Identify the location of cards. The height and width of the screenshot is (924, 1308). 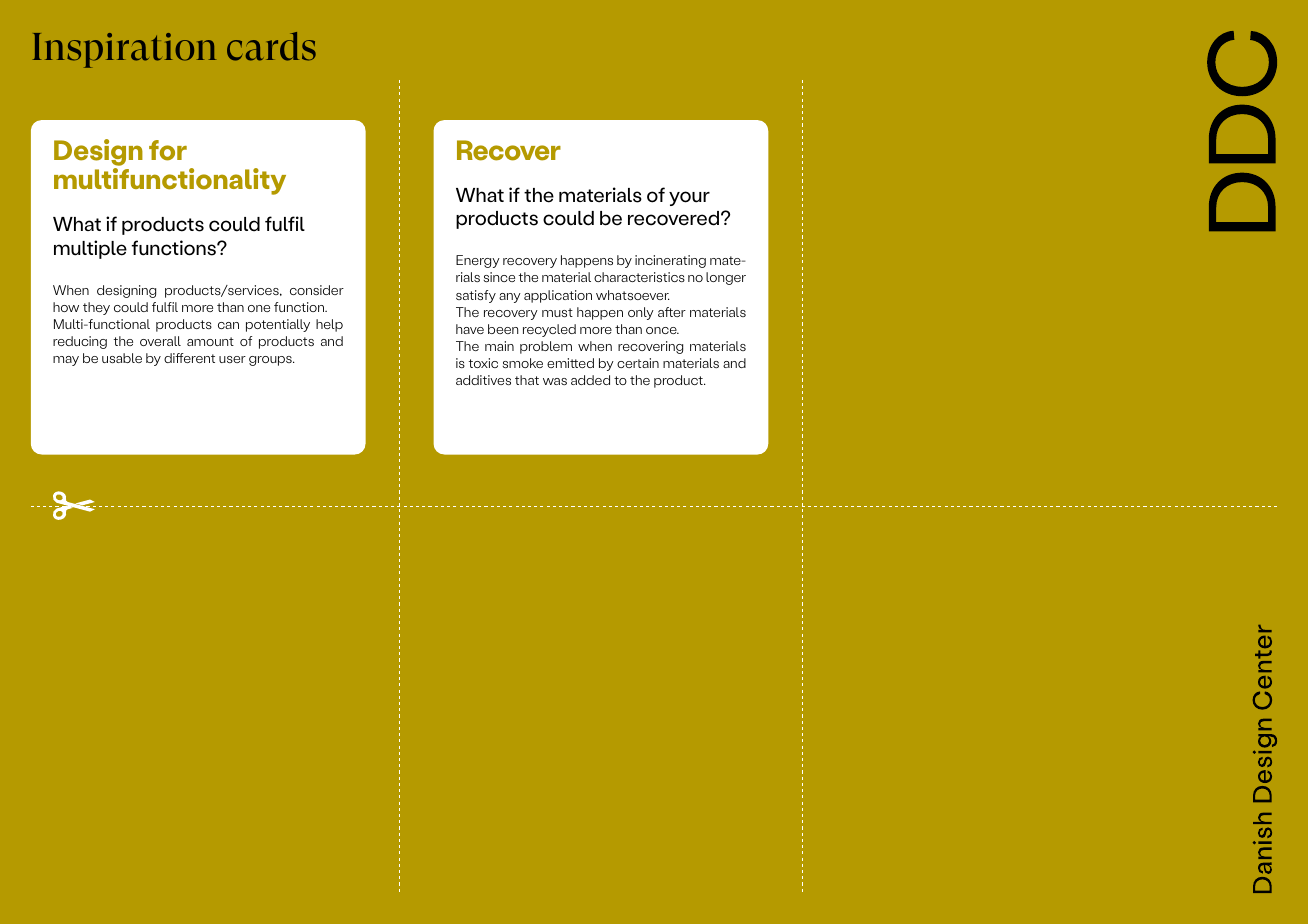
(271, 46).
